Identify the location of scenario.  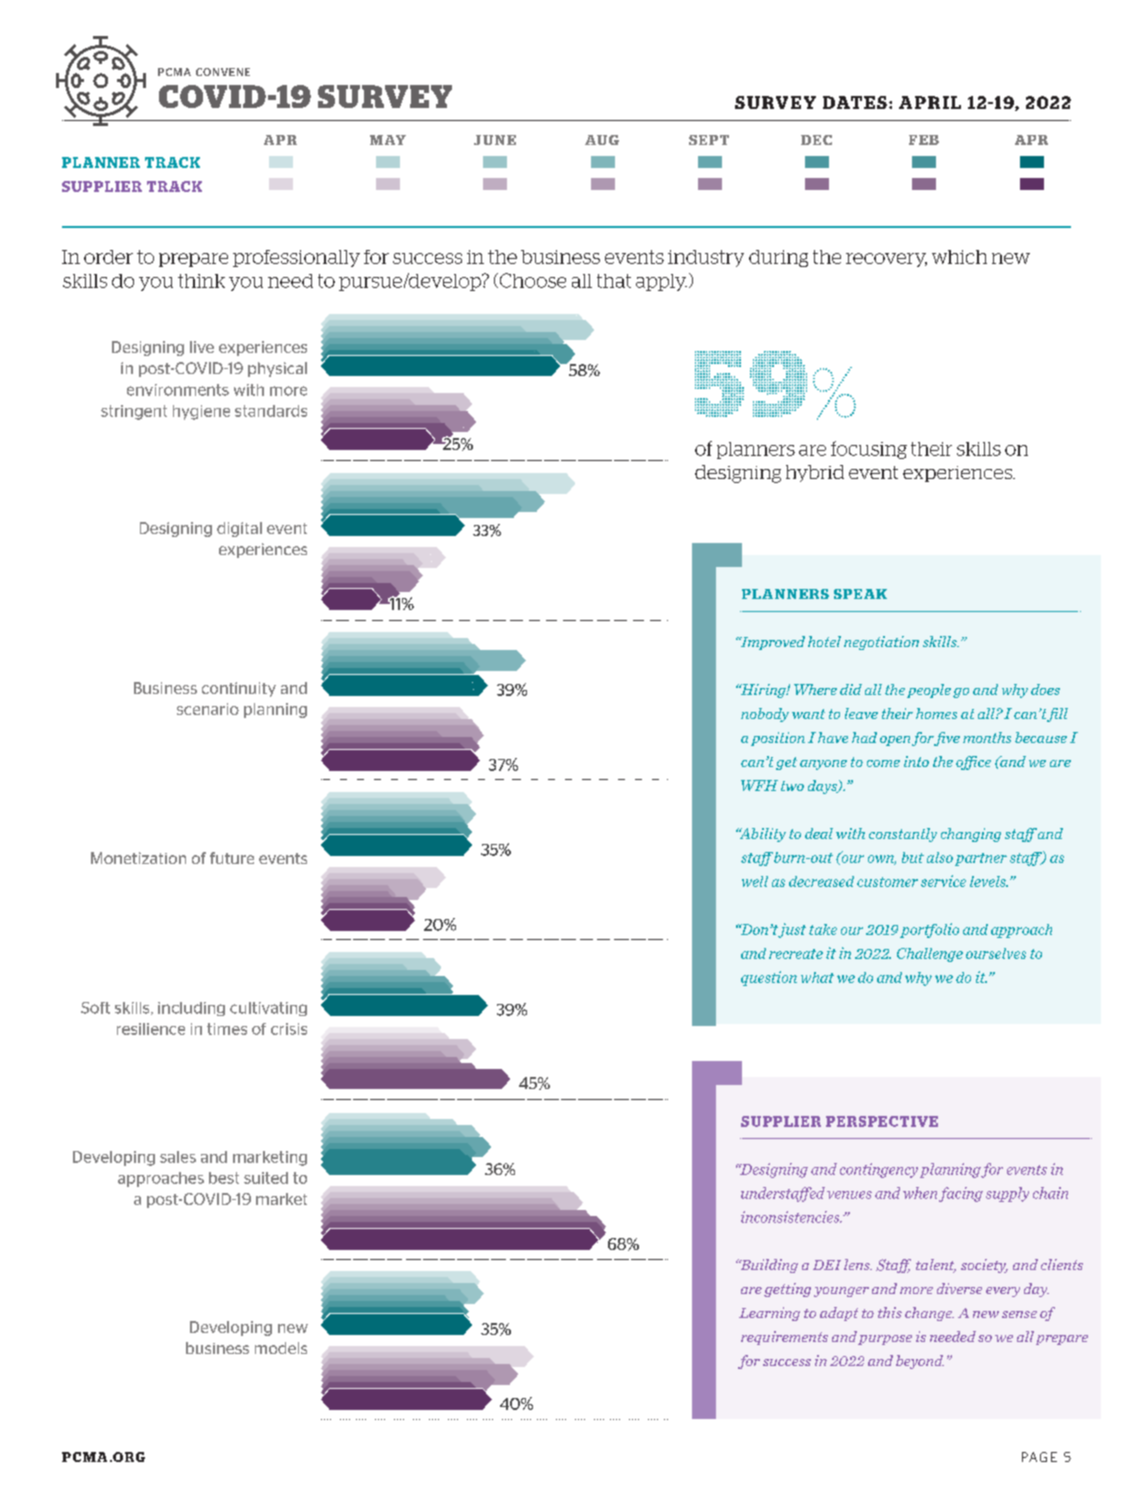
(208, 709).
